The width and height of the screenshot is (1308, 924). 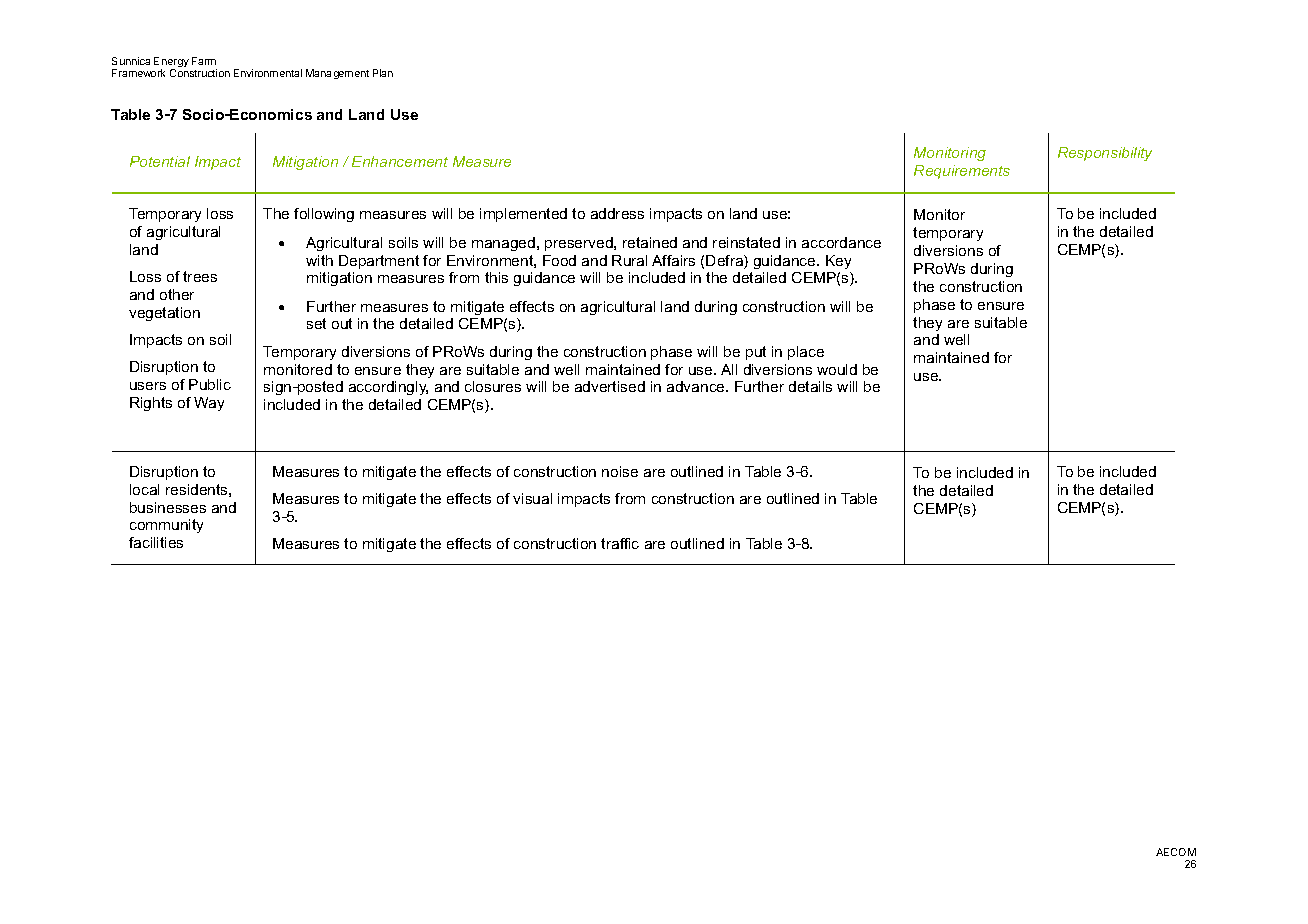 I want to click on Key, so click(x=838, y=262).
